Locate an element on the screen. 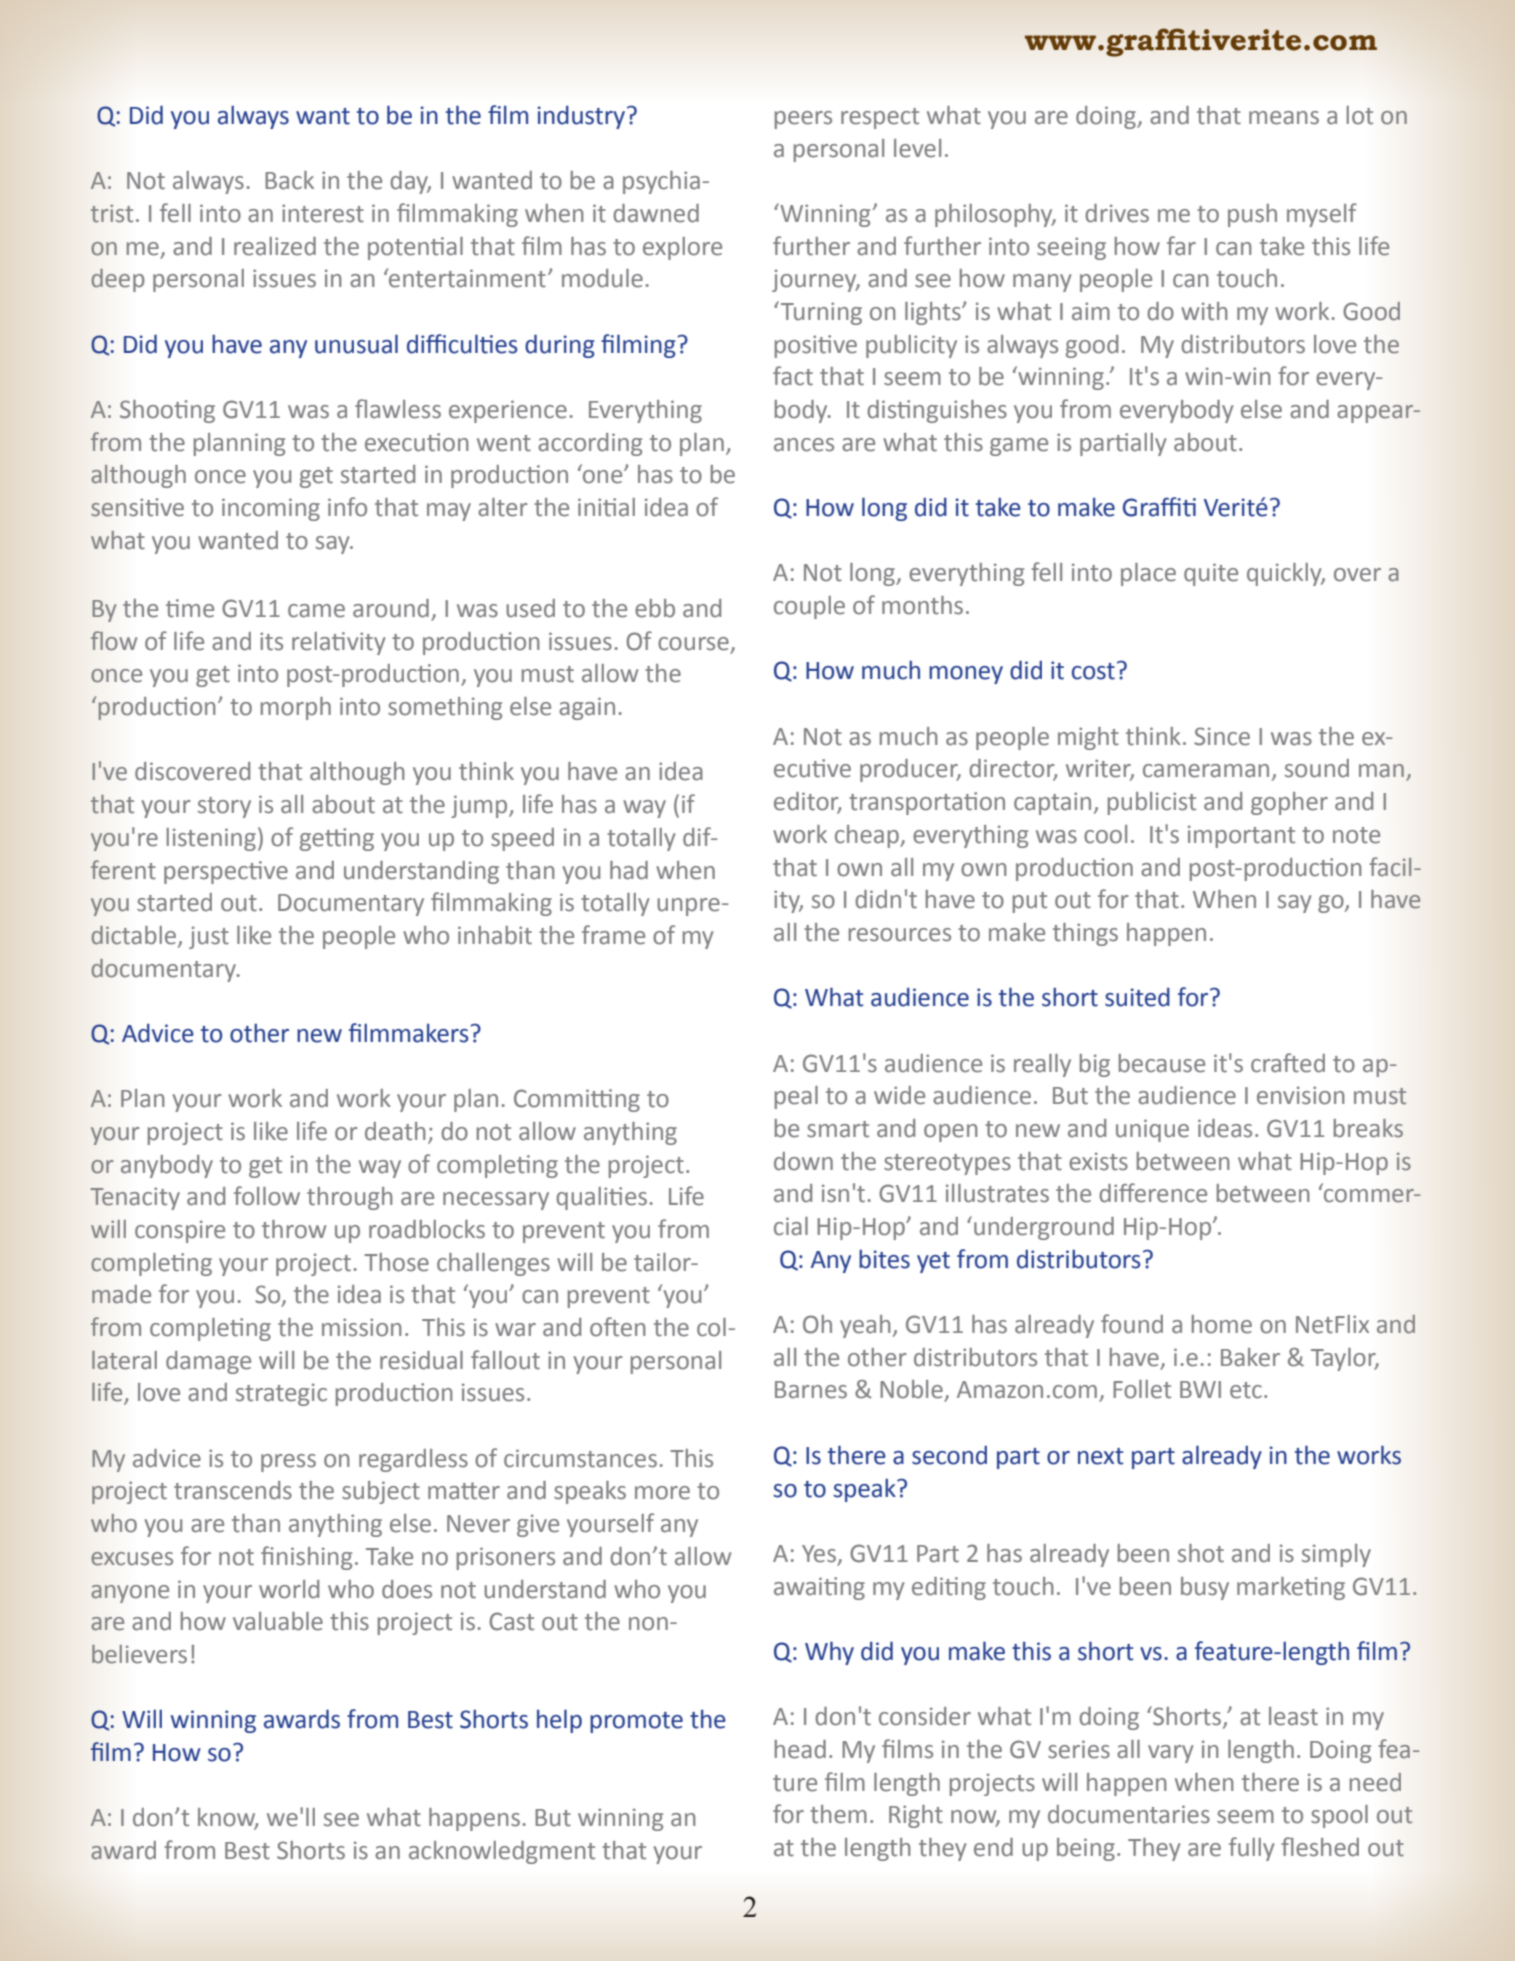  Back is located at coordinates (289, 180).
